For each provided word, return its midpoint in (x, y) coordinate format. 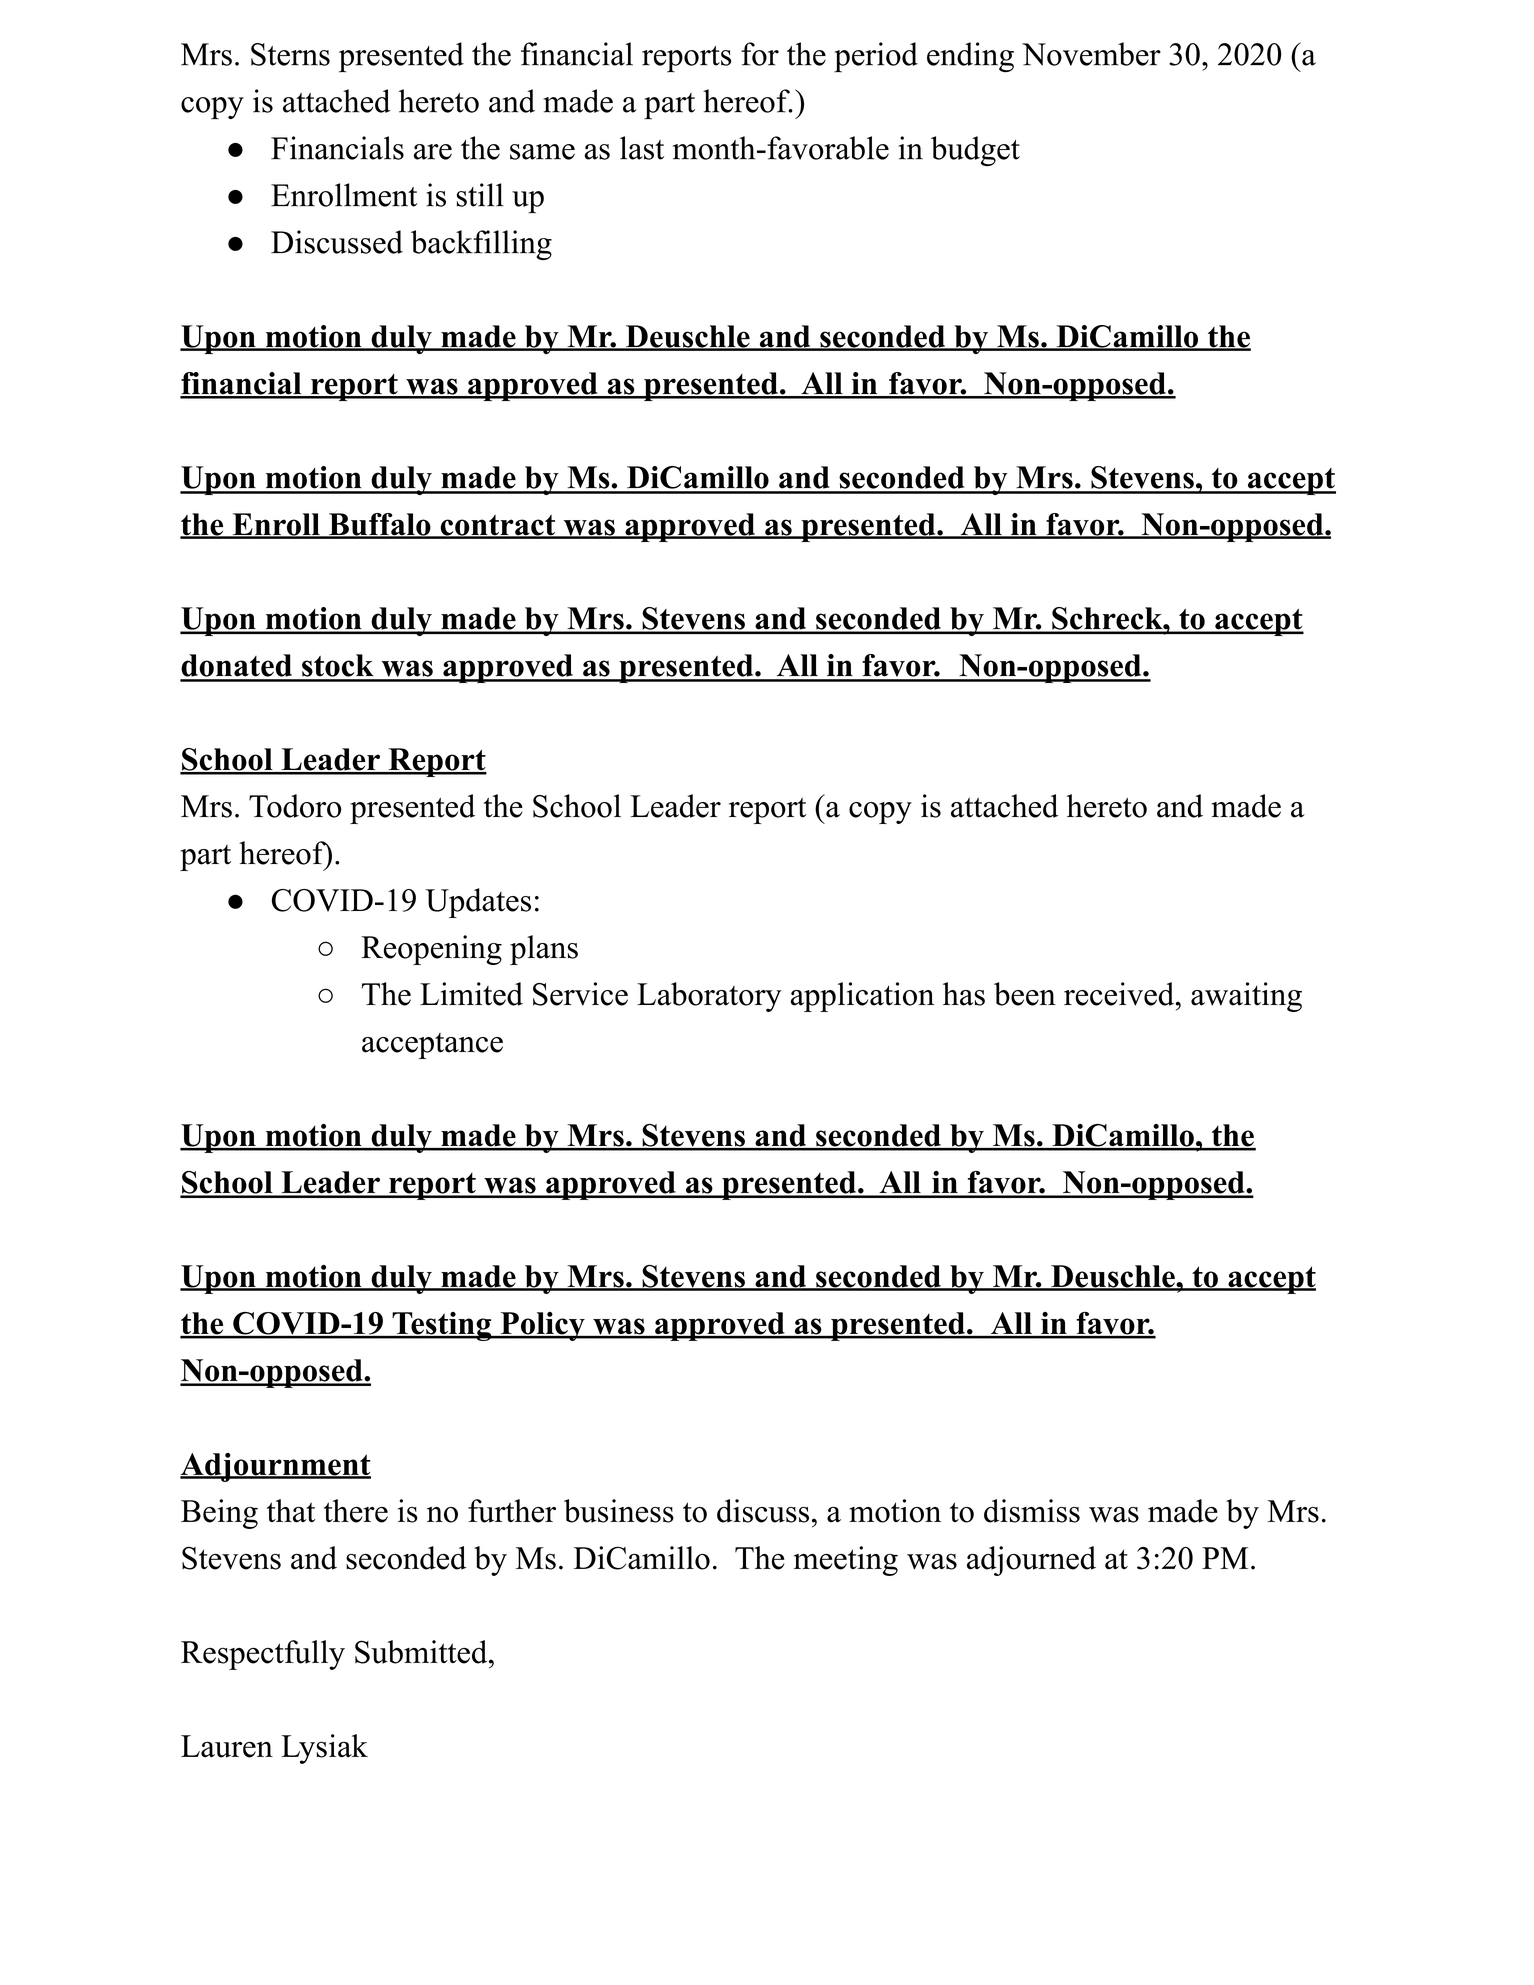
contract (498, 526)
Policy (542, 1326)
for (760, 54)
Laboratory (709, 997)
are (433, 152)
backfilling (481, 245)
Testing (442, 1326)
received (1120, 994)
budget (975, 151)
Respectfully (263, 1655)
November (1091, 54)
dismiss (1032, 1511)
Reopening (431, 950)
